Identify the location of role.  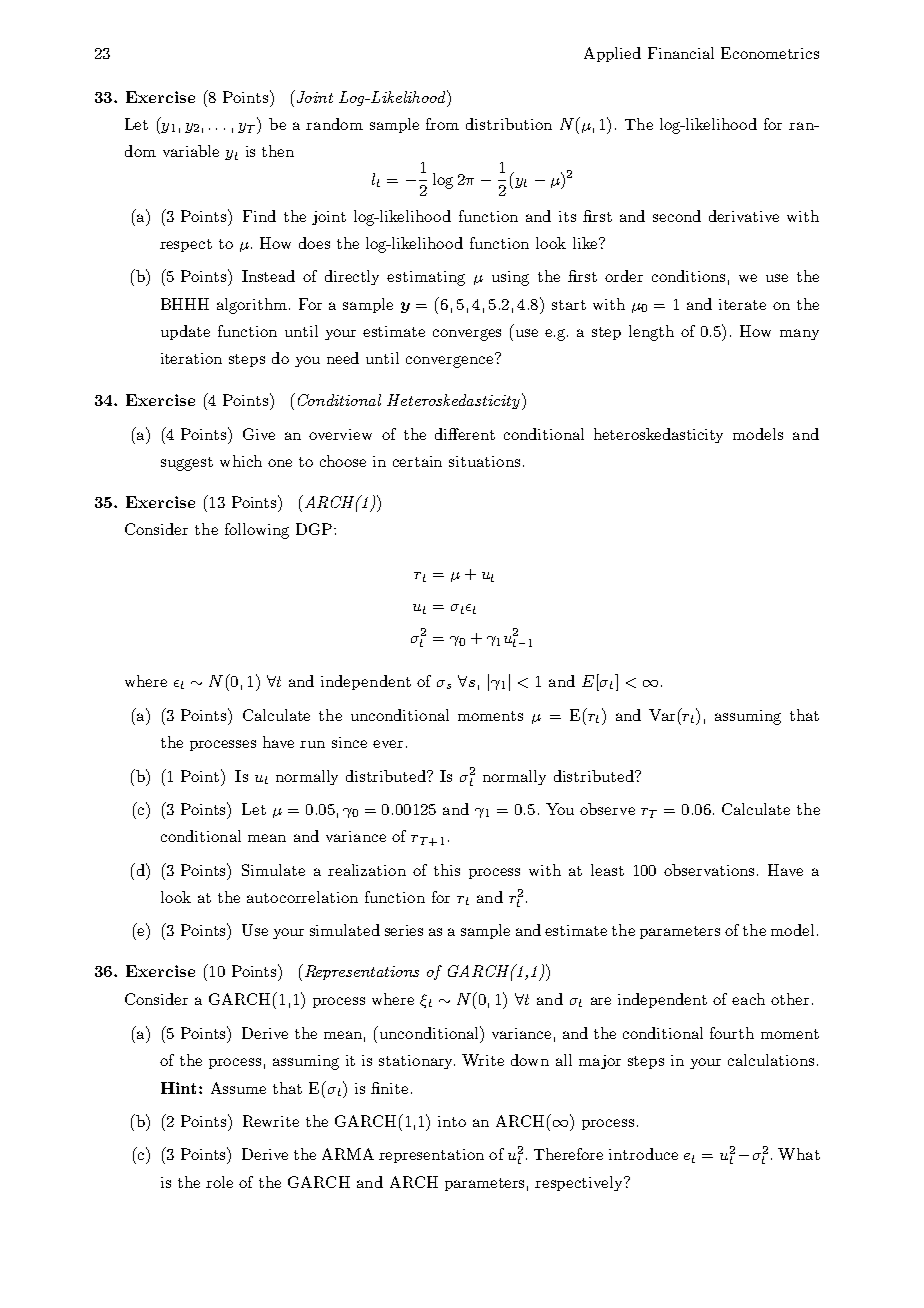
(219, 1182).
